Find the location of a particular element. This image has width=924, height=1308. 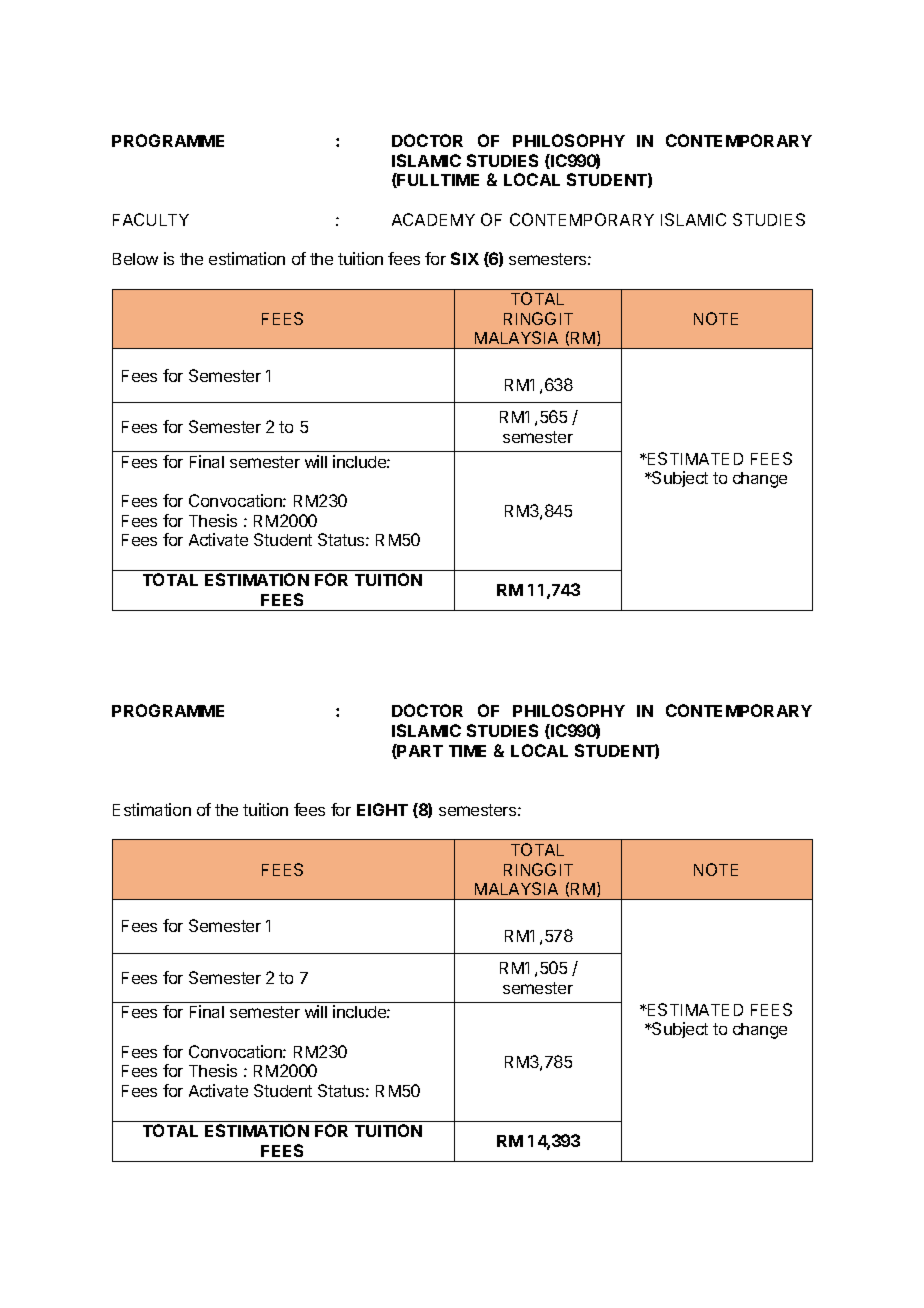

EIGHT is located at coordinates (382, 809).
